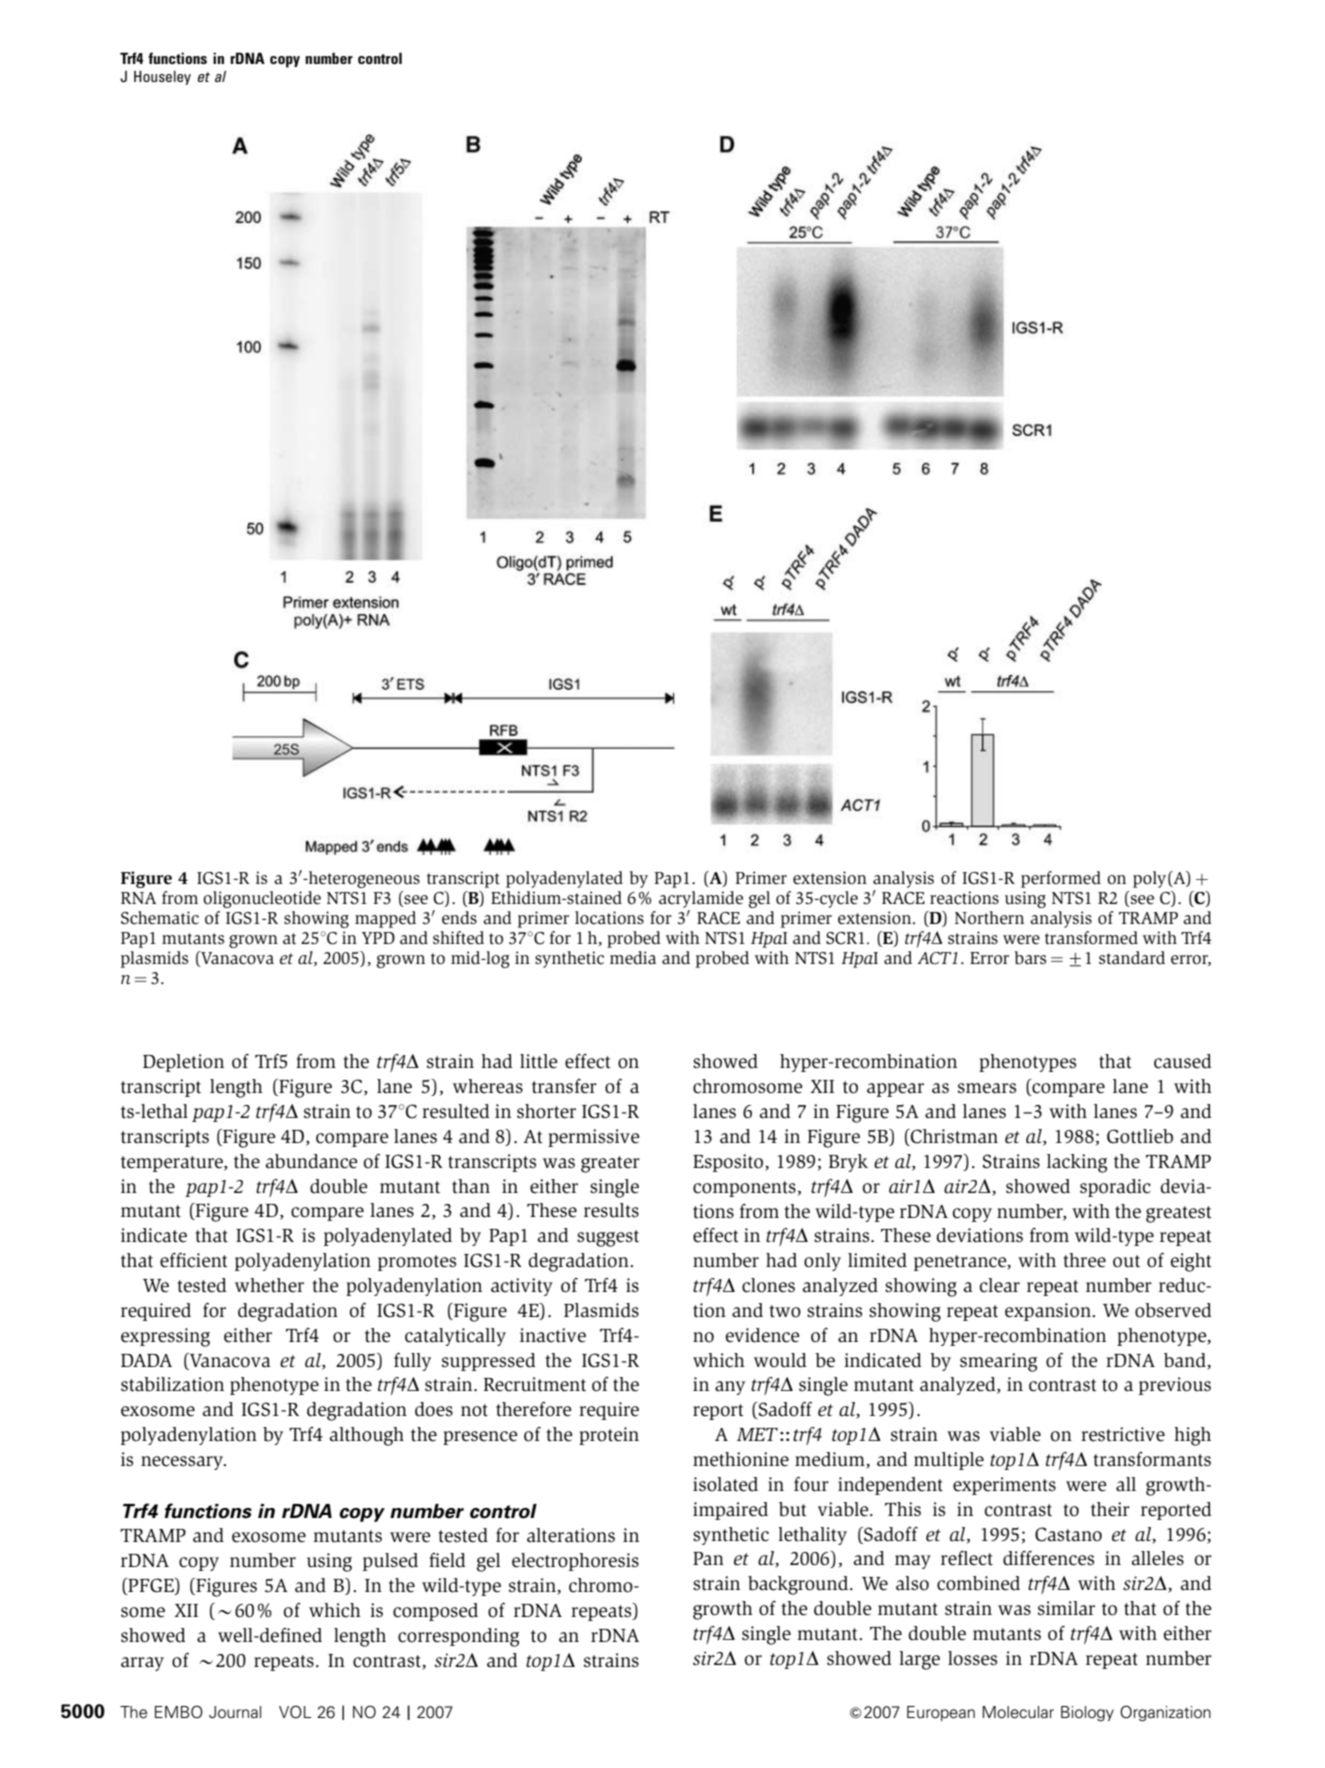 This screenshot has width=1325, height=1768. What do you see at coordinates (1061, 879) in the screenshot?
I see `performed` at bounding box center [1061, 879].
